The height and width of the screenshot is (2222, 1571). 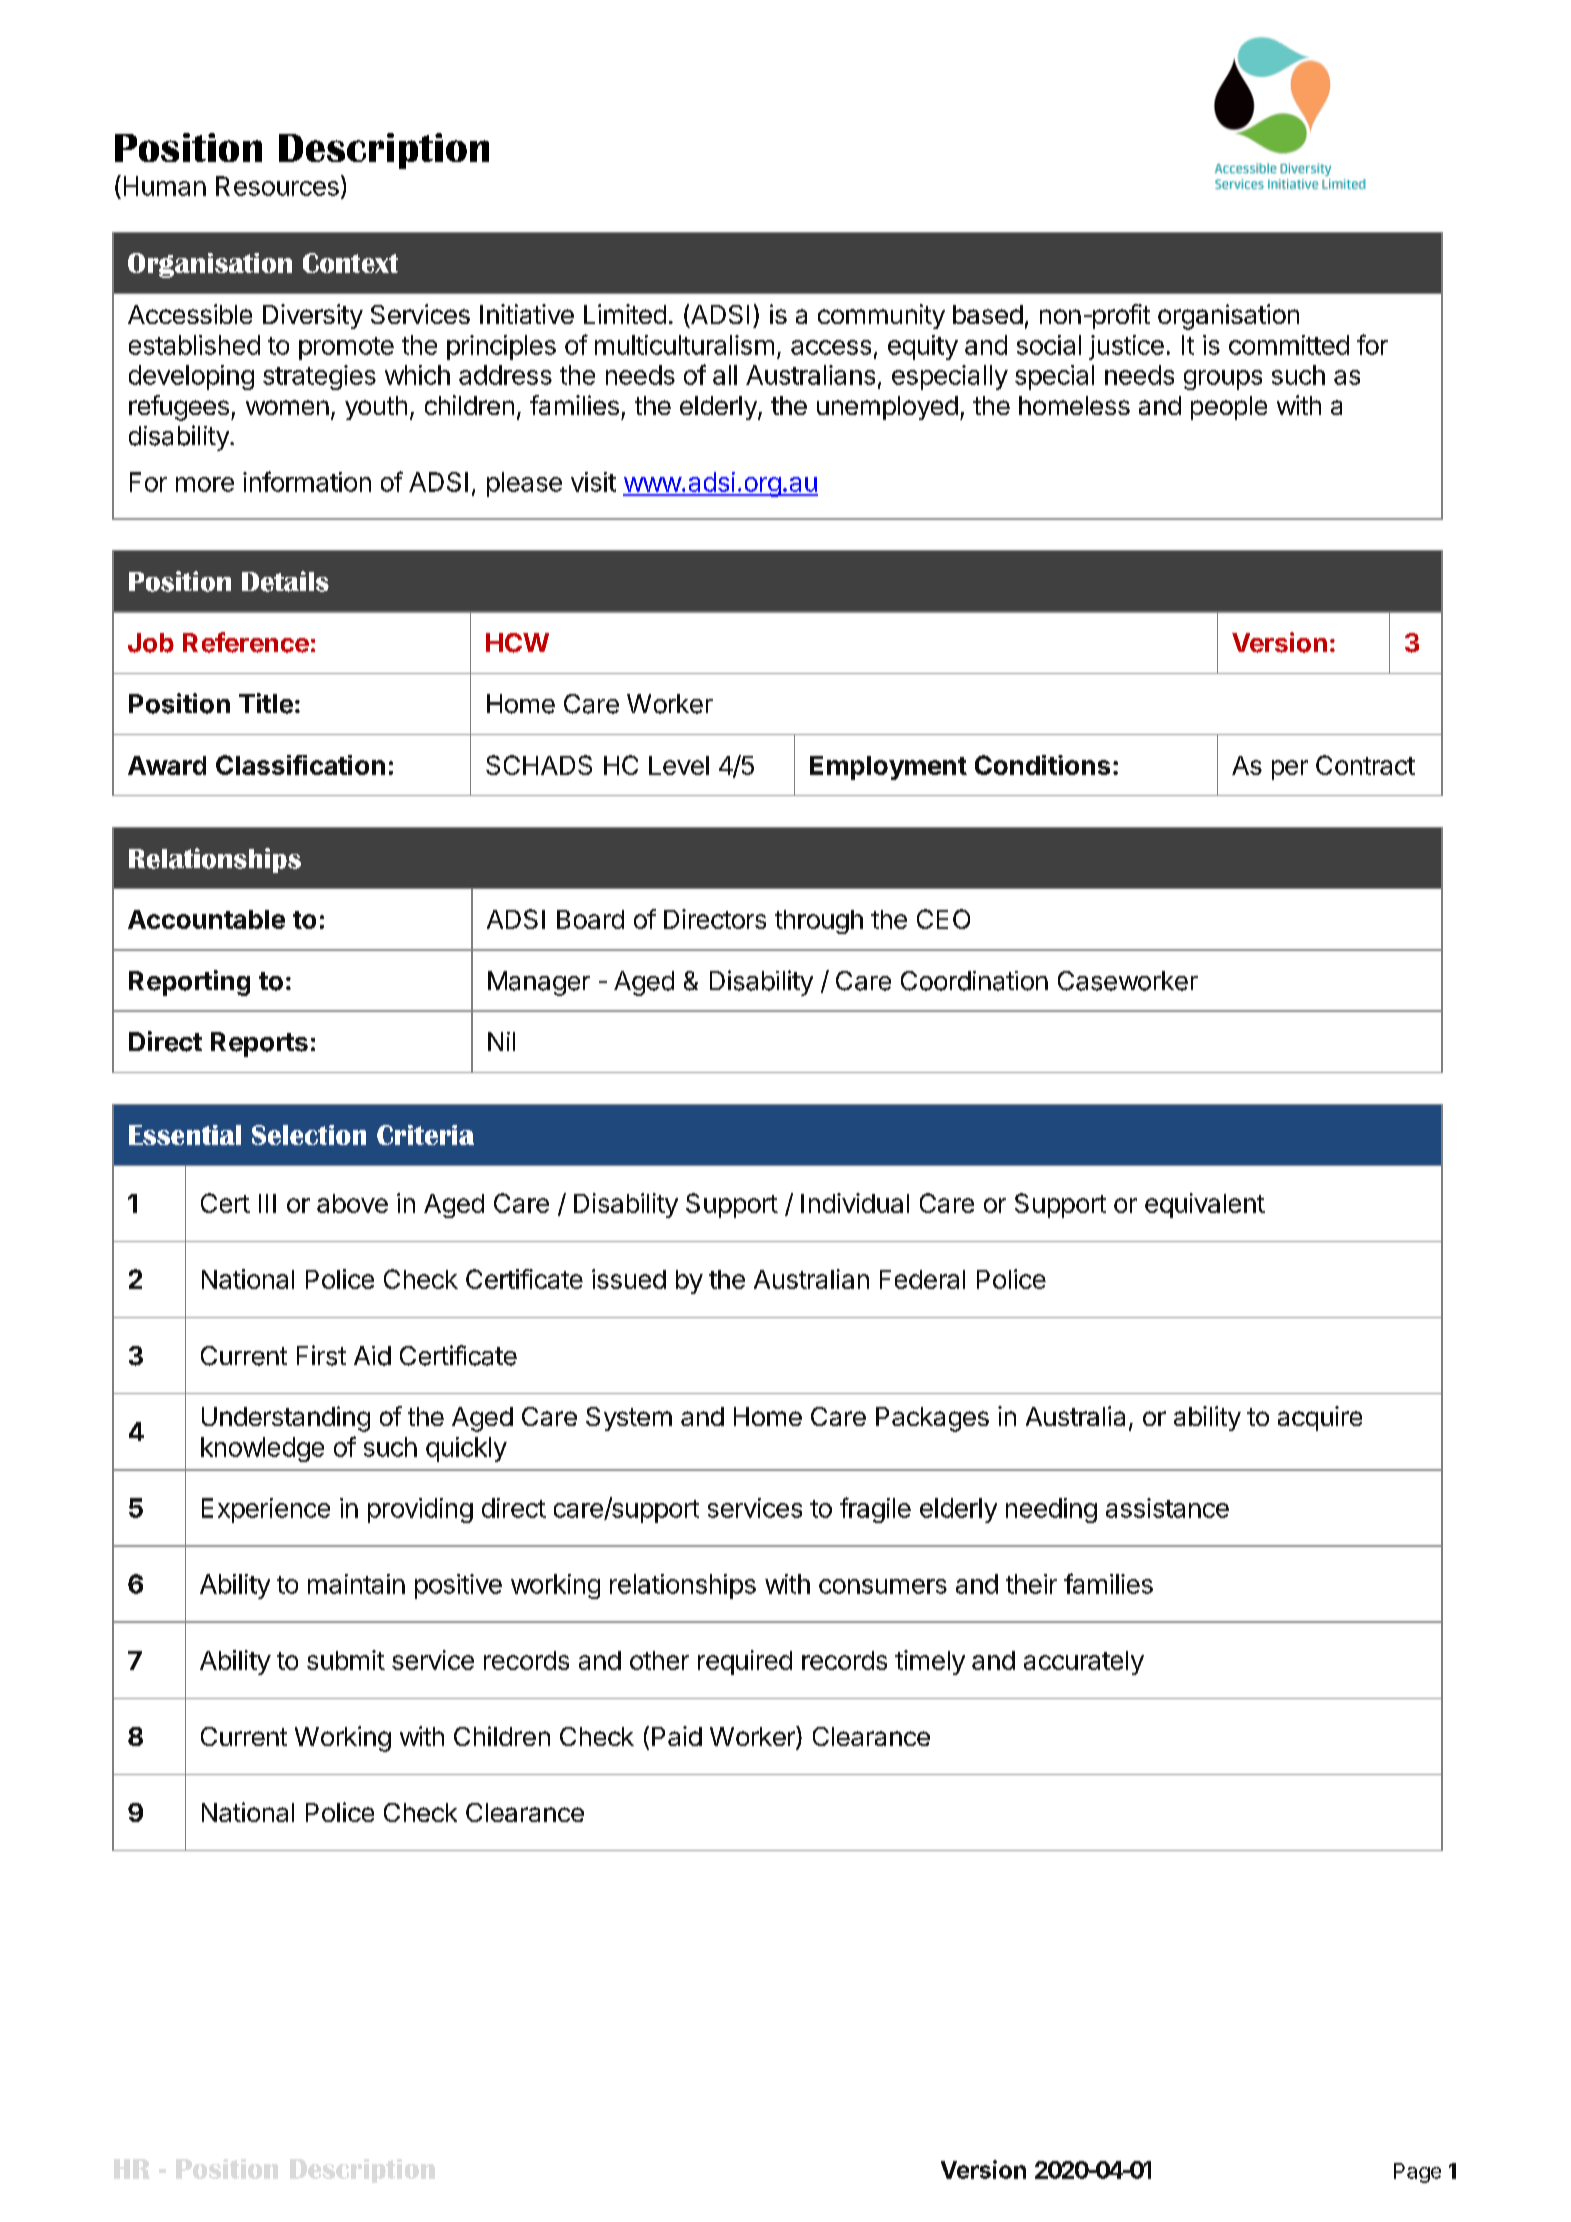 What do you see at coordinates (346, 1660) in the screenshot?
I see `submit` at bounding box center [346, 1660].
